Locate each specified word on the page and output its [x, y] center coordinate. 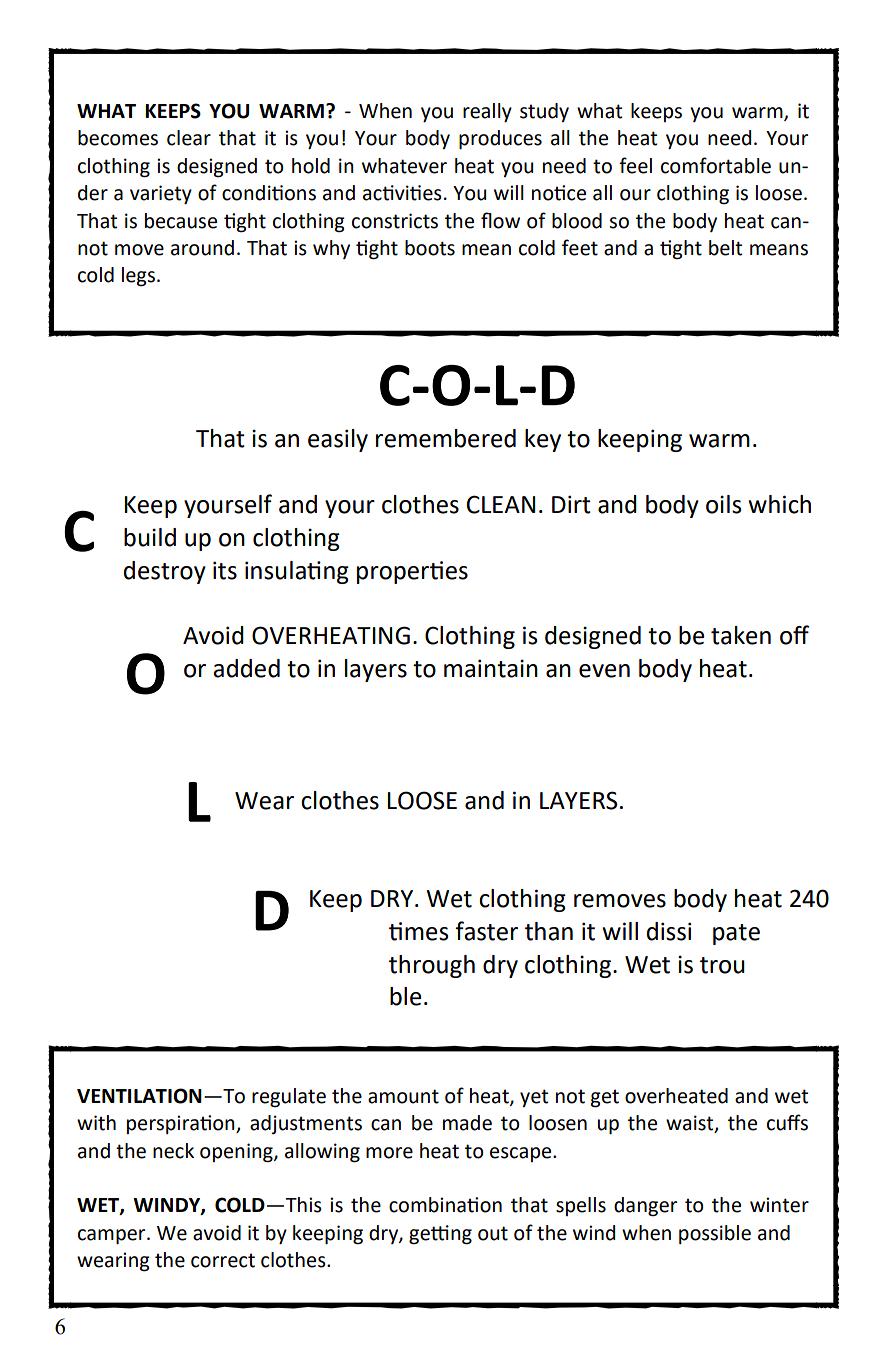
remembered [446, 438]
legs [138, 277]
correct [223, 1260]
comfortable [716, 165]
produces [500, 139]
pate [736, 934]
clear [189, 138]
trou [722, 965]
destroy [165, 572]
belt [725, 248]
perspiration [182, 1124]
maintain [491, 668]
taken [741, 635]
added [246, 668]
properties [412, 572]
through [432, 966]
